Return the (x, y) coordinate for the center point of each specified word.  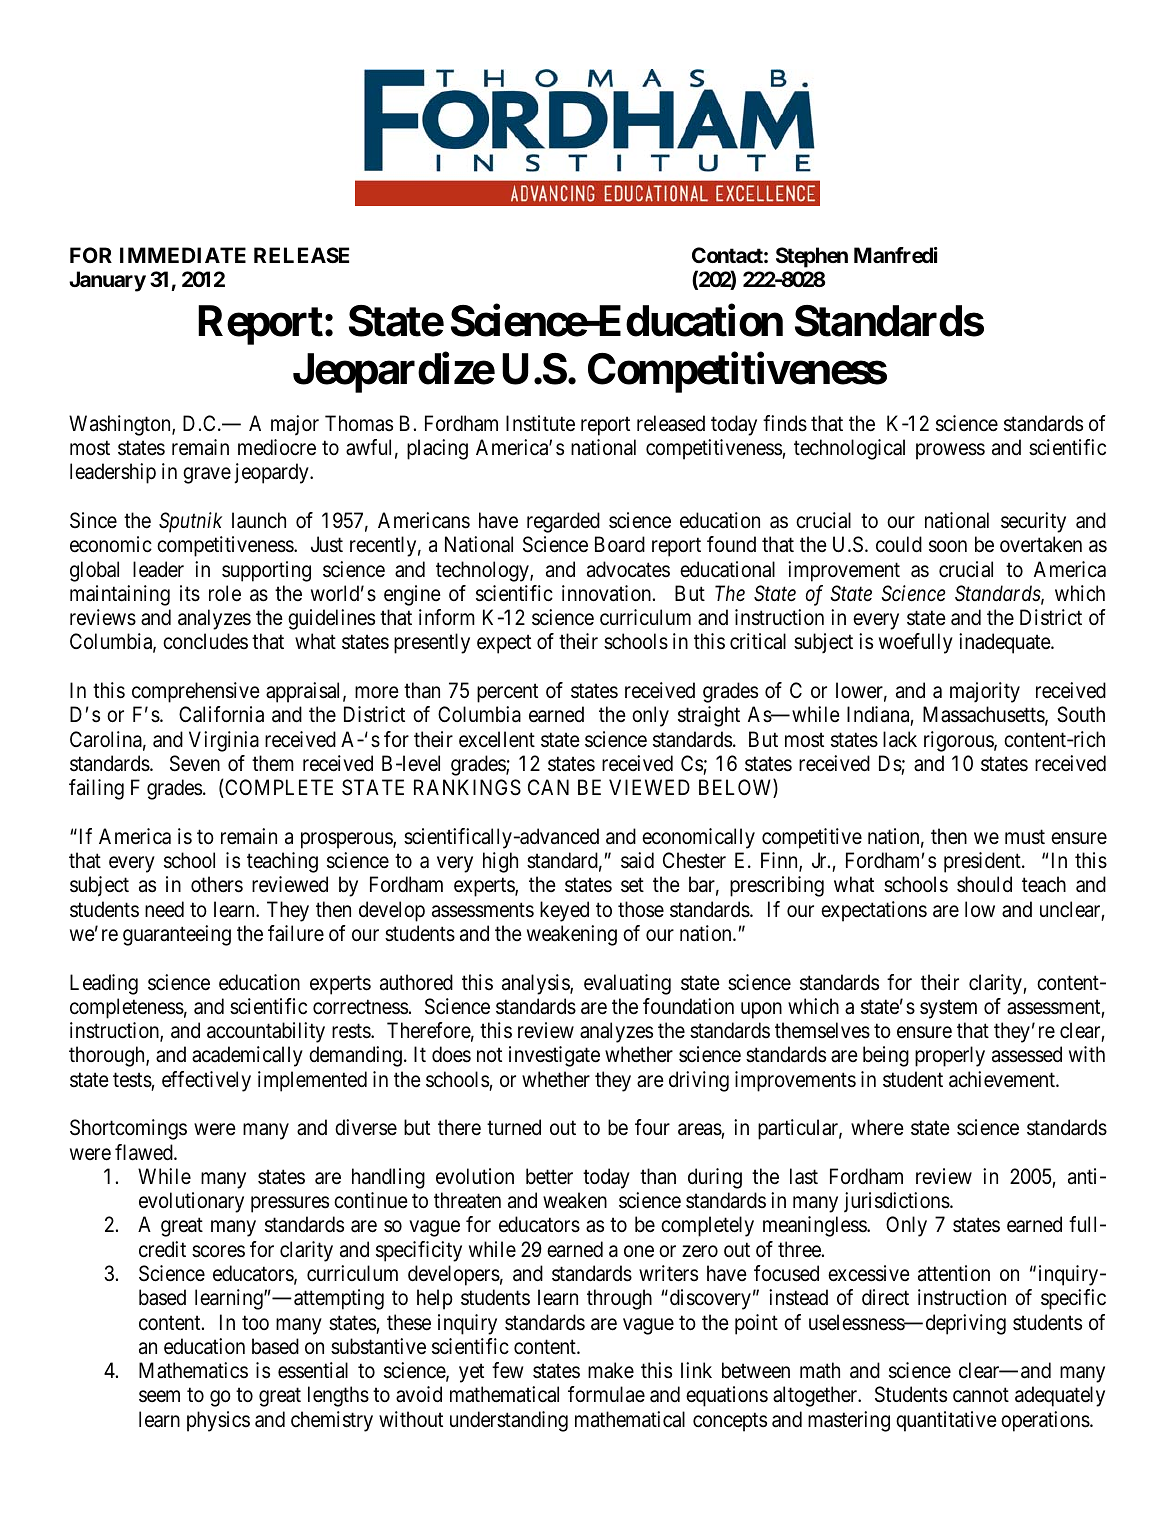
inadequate (1005, 643)
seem (159, 1397)
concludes (205, 641)
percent (507, 693)
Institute (540, 423)
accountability (266, 1032)
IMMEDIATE (183, 255)
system (948, 1009)
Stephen (812, 257)
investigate (554, 1056)
